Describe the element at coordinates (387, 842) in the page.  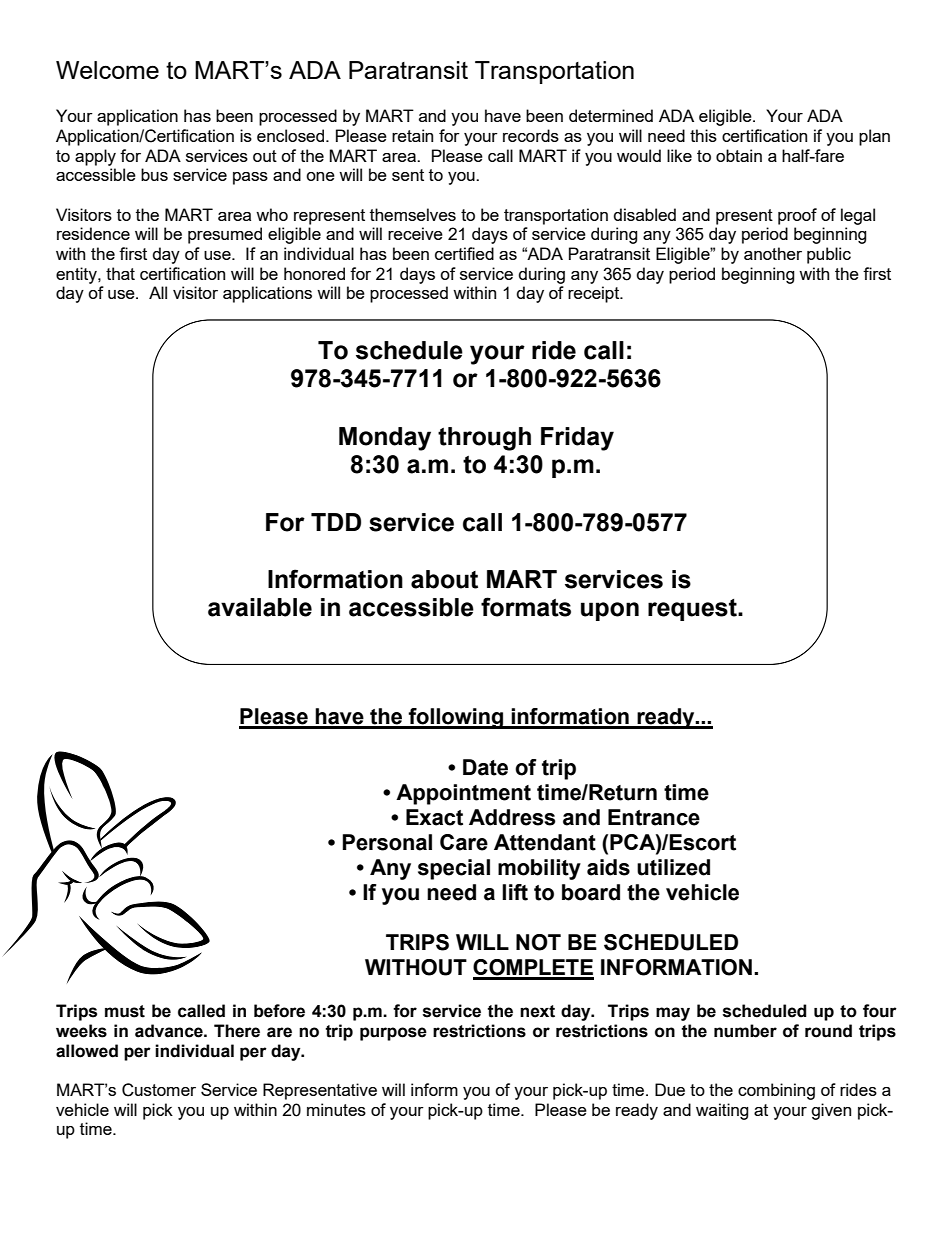
I see `Personal` at that location.
